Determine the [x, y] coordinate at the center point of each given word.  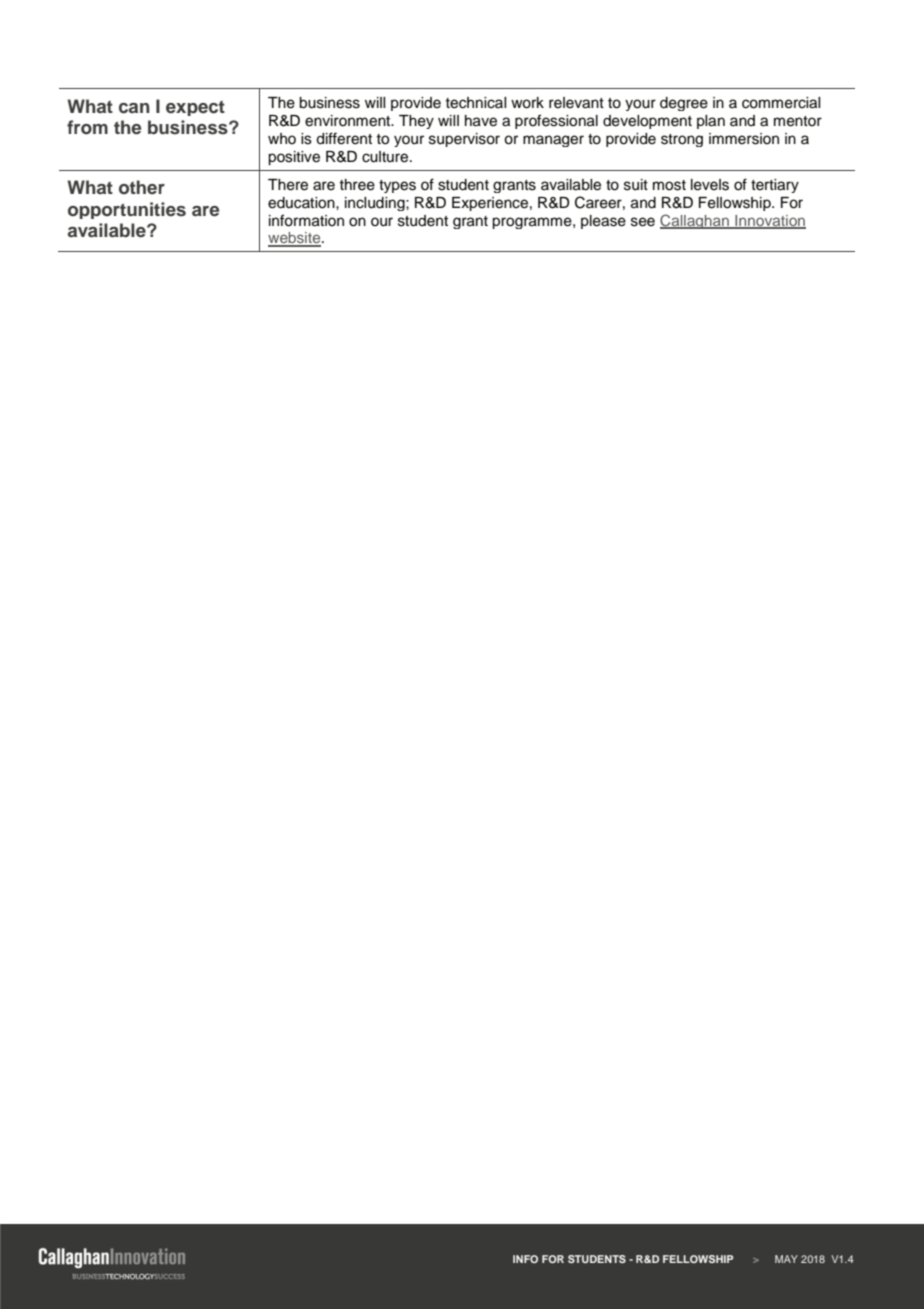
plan [711, 122]
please [603, 222]
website [295, 239]
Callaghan [695, 221]
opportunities [127, 210]
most [669, 185]
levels [710, 185]
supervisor [464, 140]
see [643, 222]
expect [195, 108]
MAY [786, 1259]
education [302, 203]
